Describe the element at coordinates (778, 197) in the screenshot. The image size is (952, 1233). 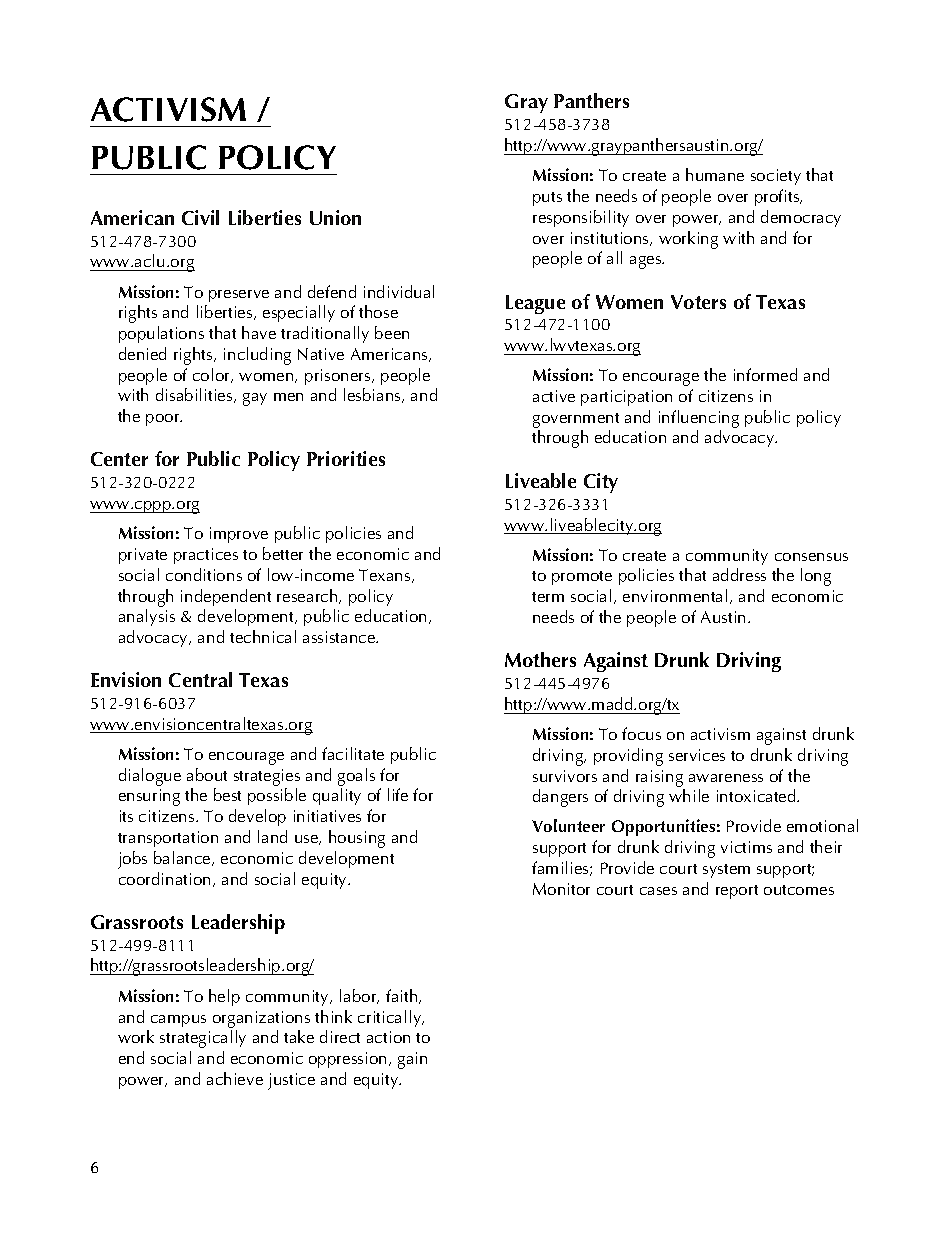
I see `profits` at that location.
